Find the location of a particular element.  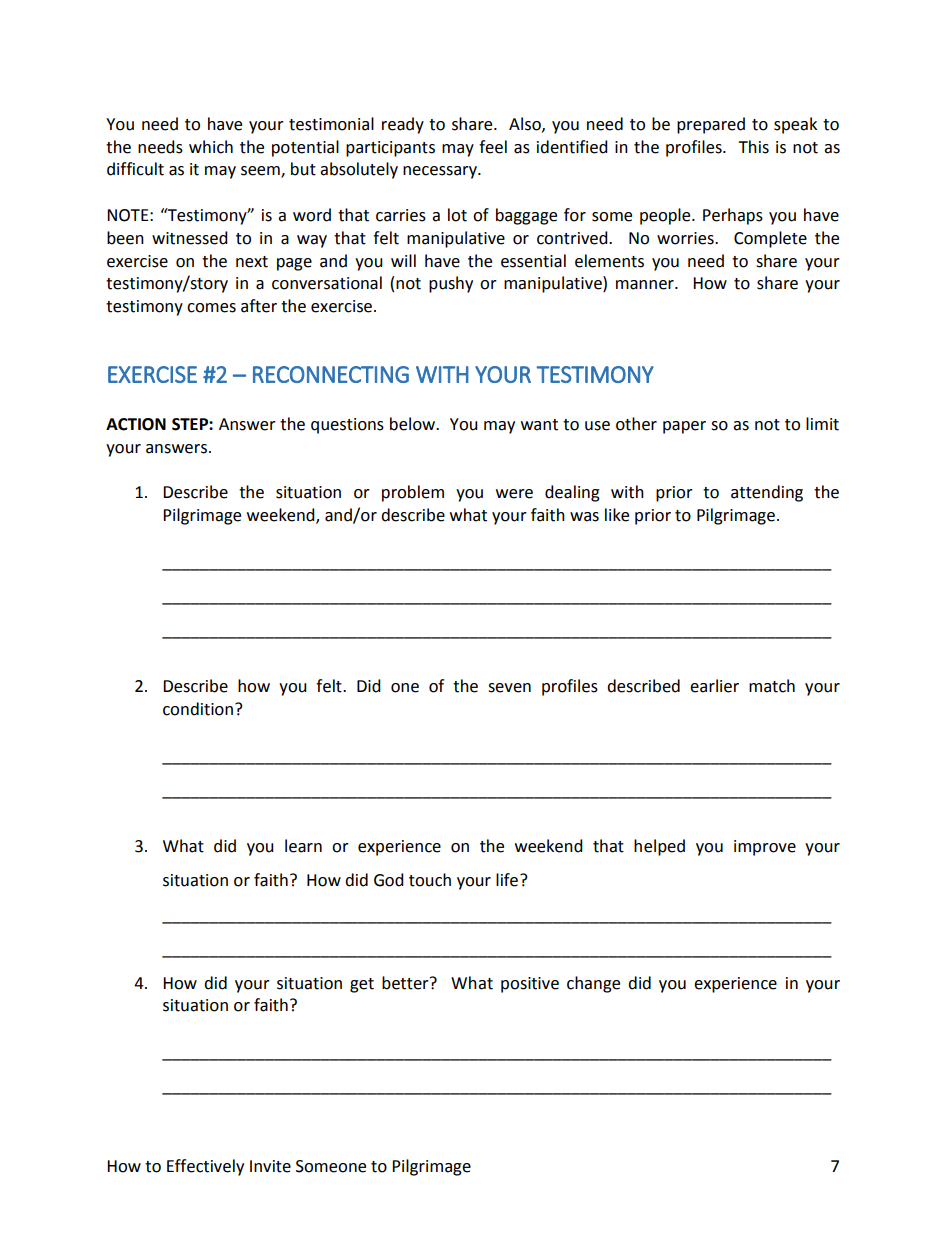

This is located at coordinates (753, 147).
